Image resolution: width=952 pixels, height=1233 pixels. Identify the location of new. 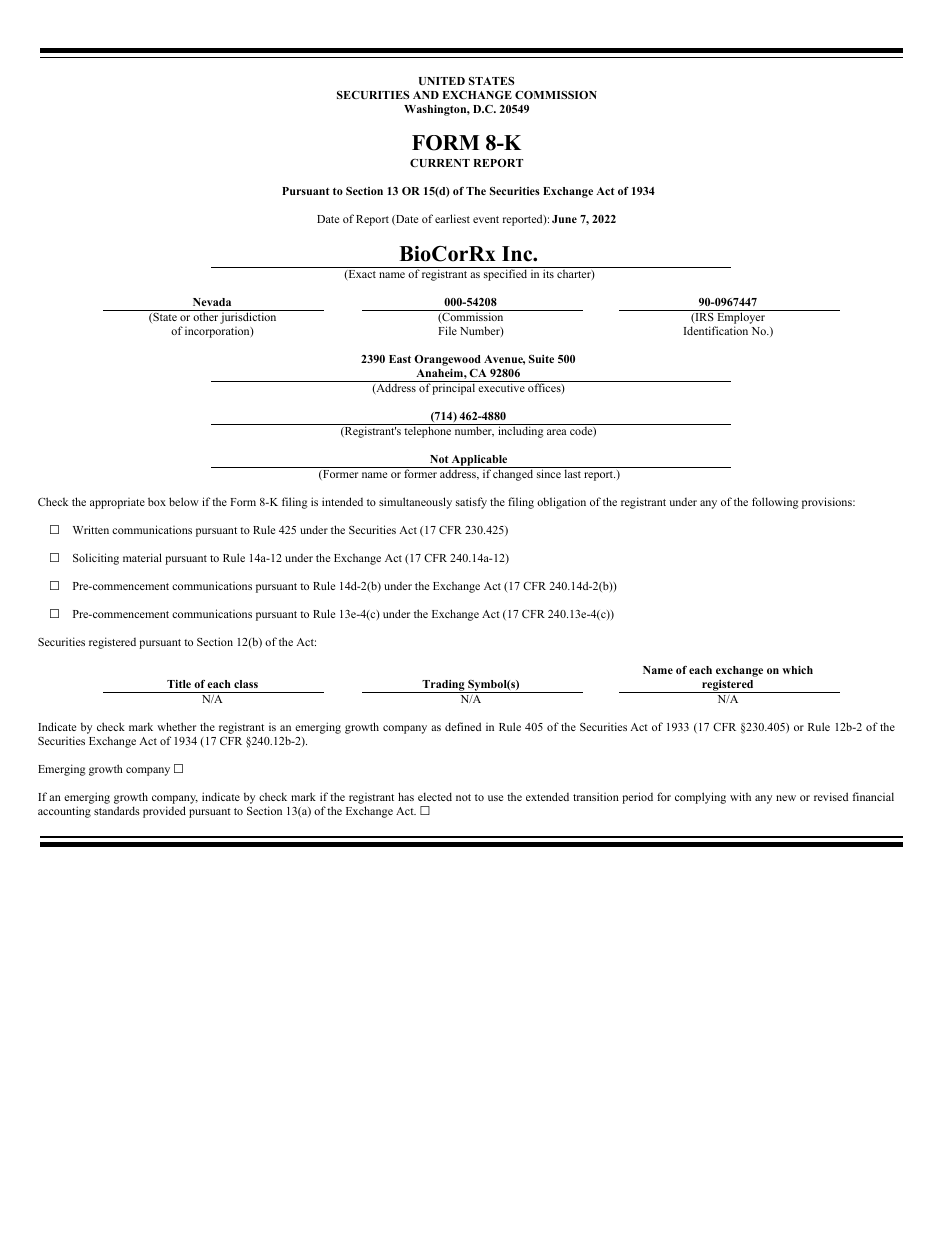
(786, 798).
